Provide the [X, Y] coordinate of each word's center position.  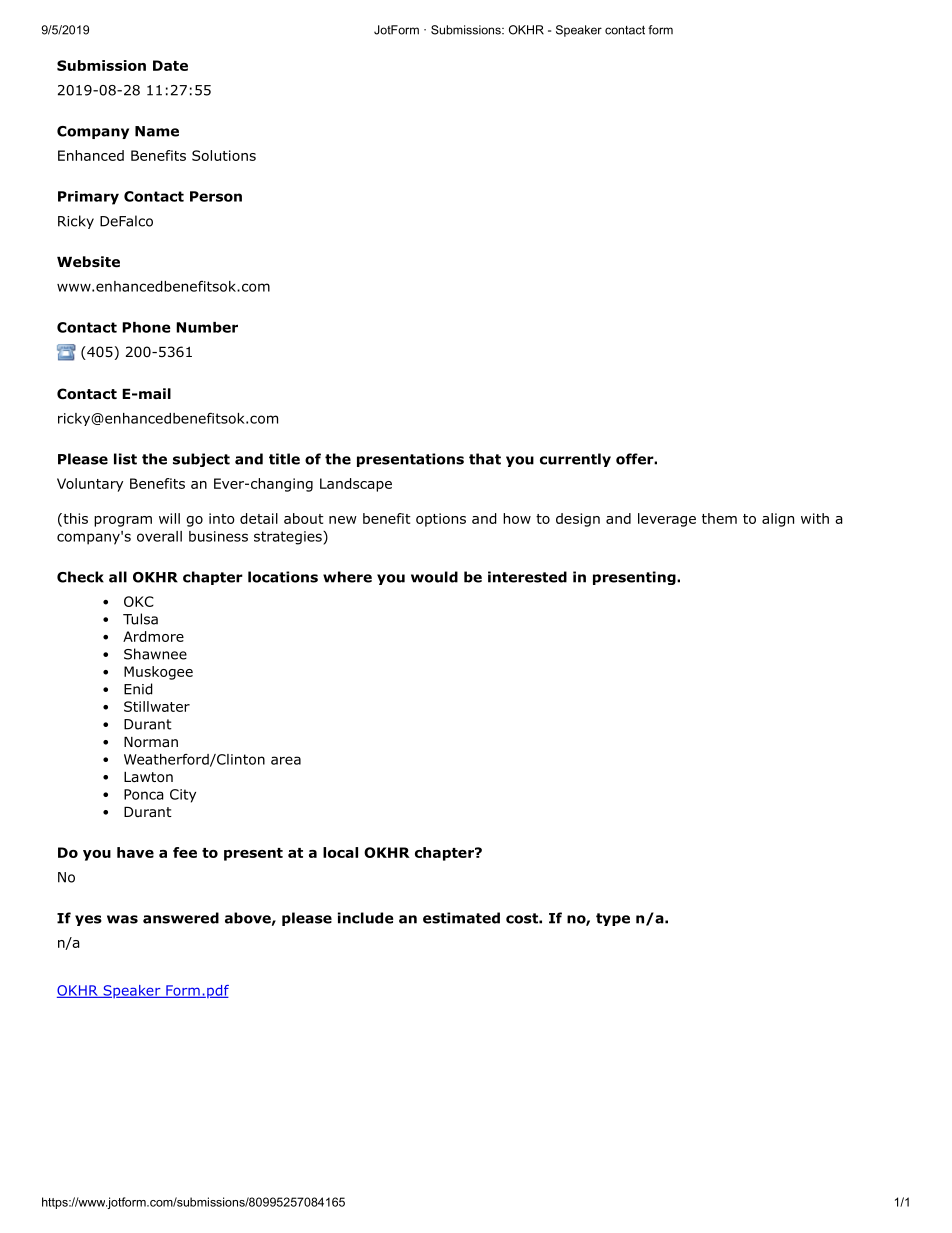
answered [181, 918]
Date [170, 65]
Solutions [224, 155]
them [719, 518]
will [169, 518]
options [441, 520]
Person [216, 196]
